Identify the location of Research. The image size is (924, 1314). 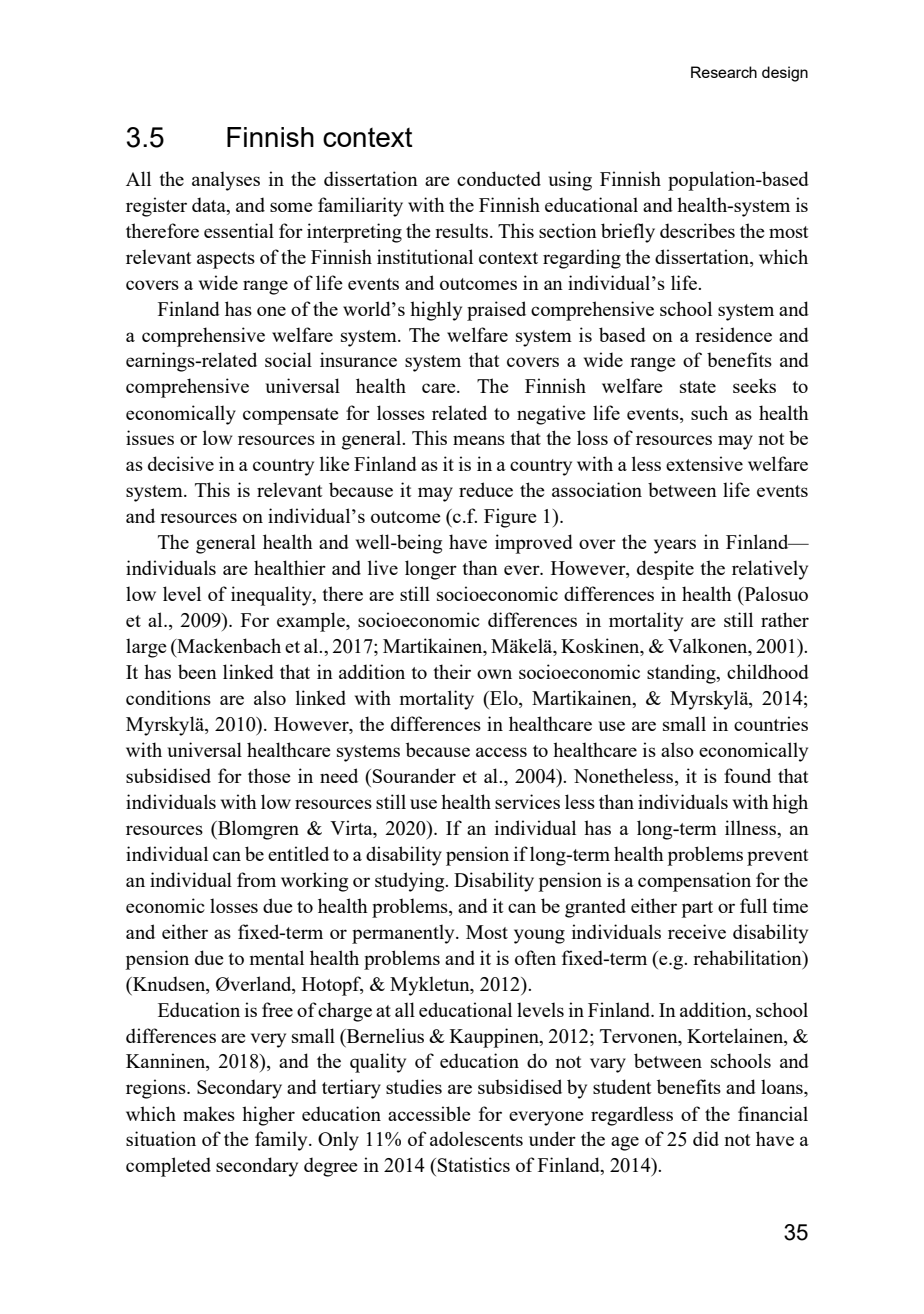
(724, 72).
